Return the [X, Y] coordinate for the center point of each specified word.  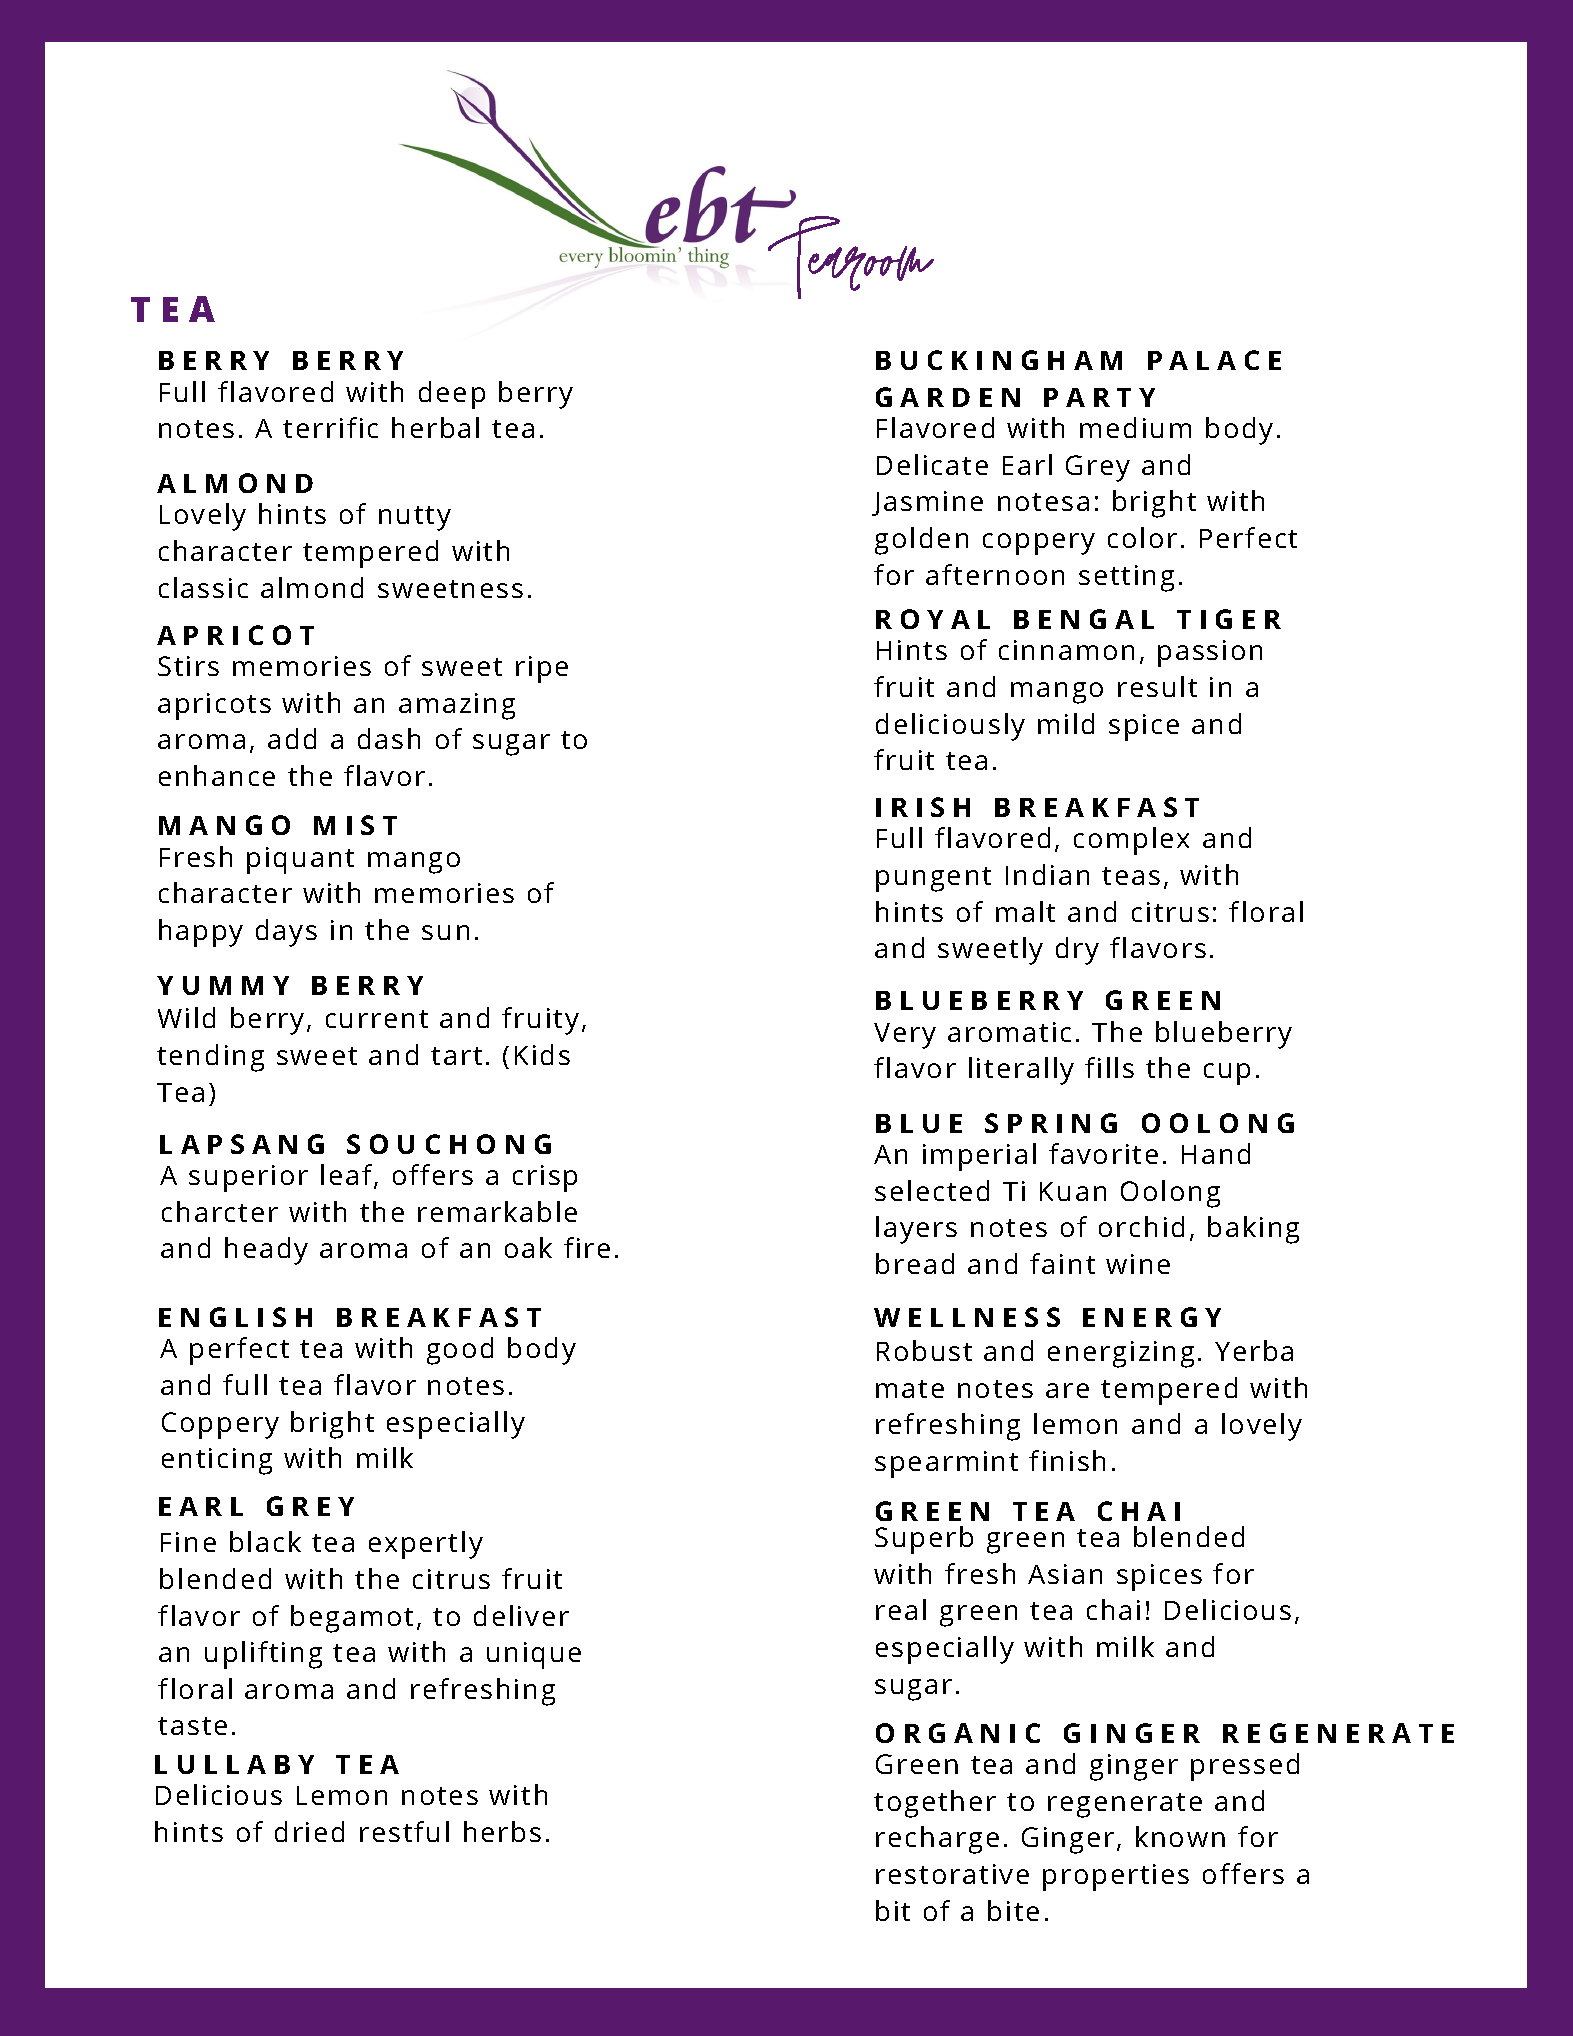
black [265, 1541]
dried [309, 1831]
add [292, 738]
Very [905, 1036]
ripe [542, 669]
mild [1066, 723]
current [377, 1019]
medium [1135, 427]
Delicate [932, 464]
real [901, 1609]
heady [266, 1251]
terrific [330, 427]
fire [587, 1247]
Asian [1065, 1574]
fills [1109, 1067]
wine [1138, 1264]
